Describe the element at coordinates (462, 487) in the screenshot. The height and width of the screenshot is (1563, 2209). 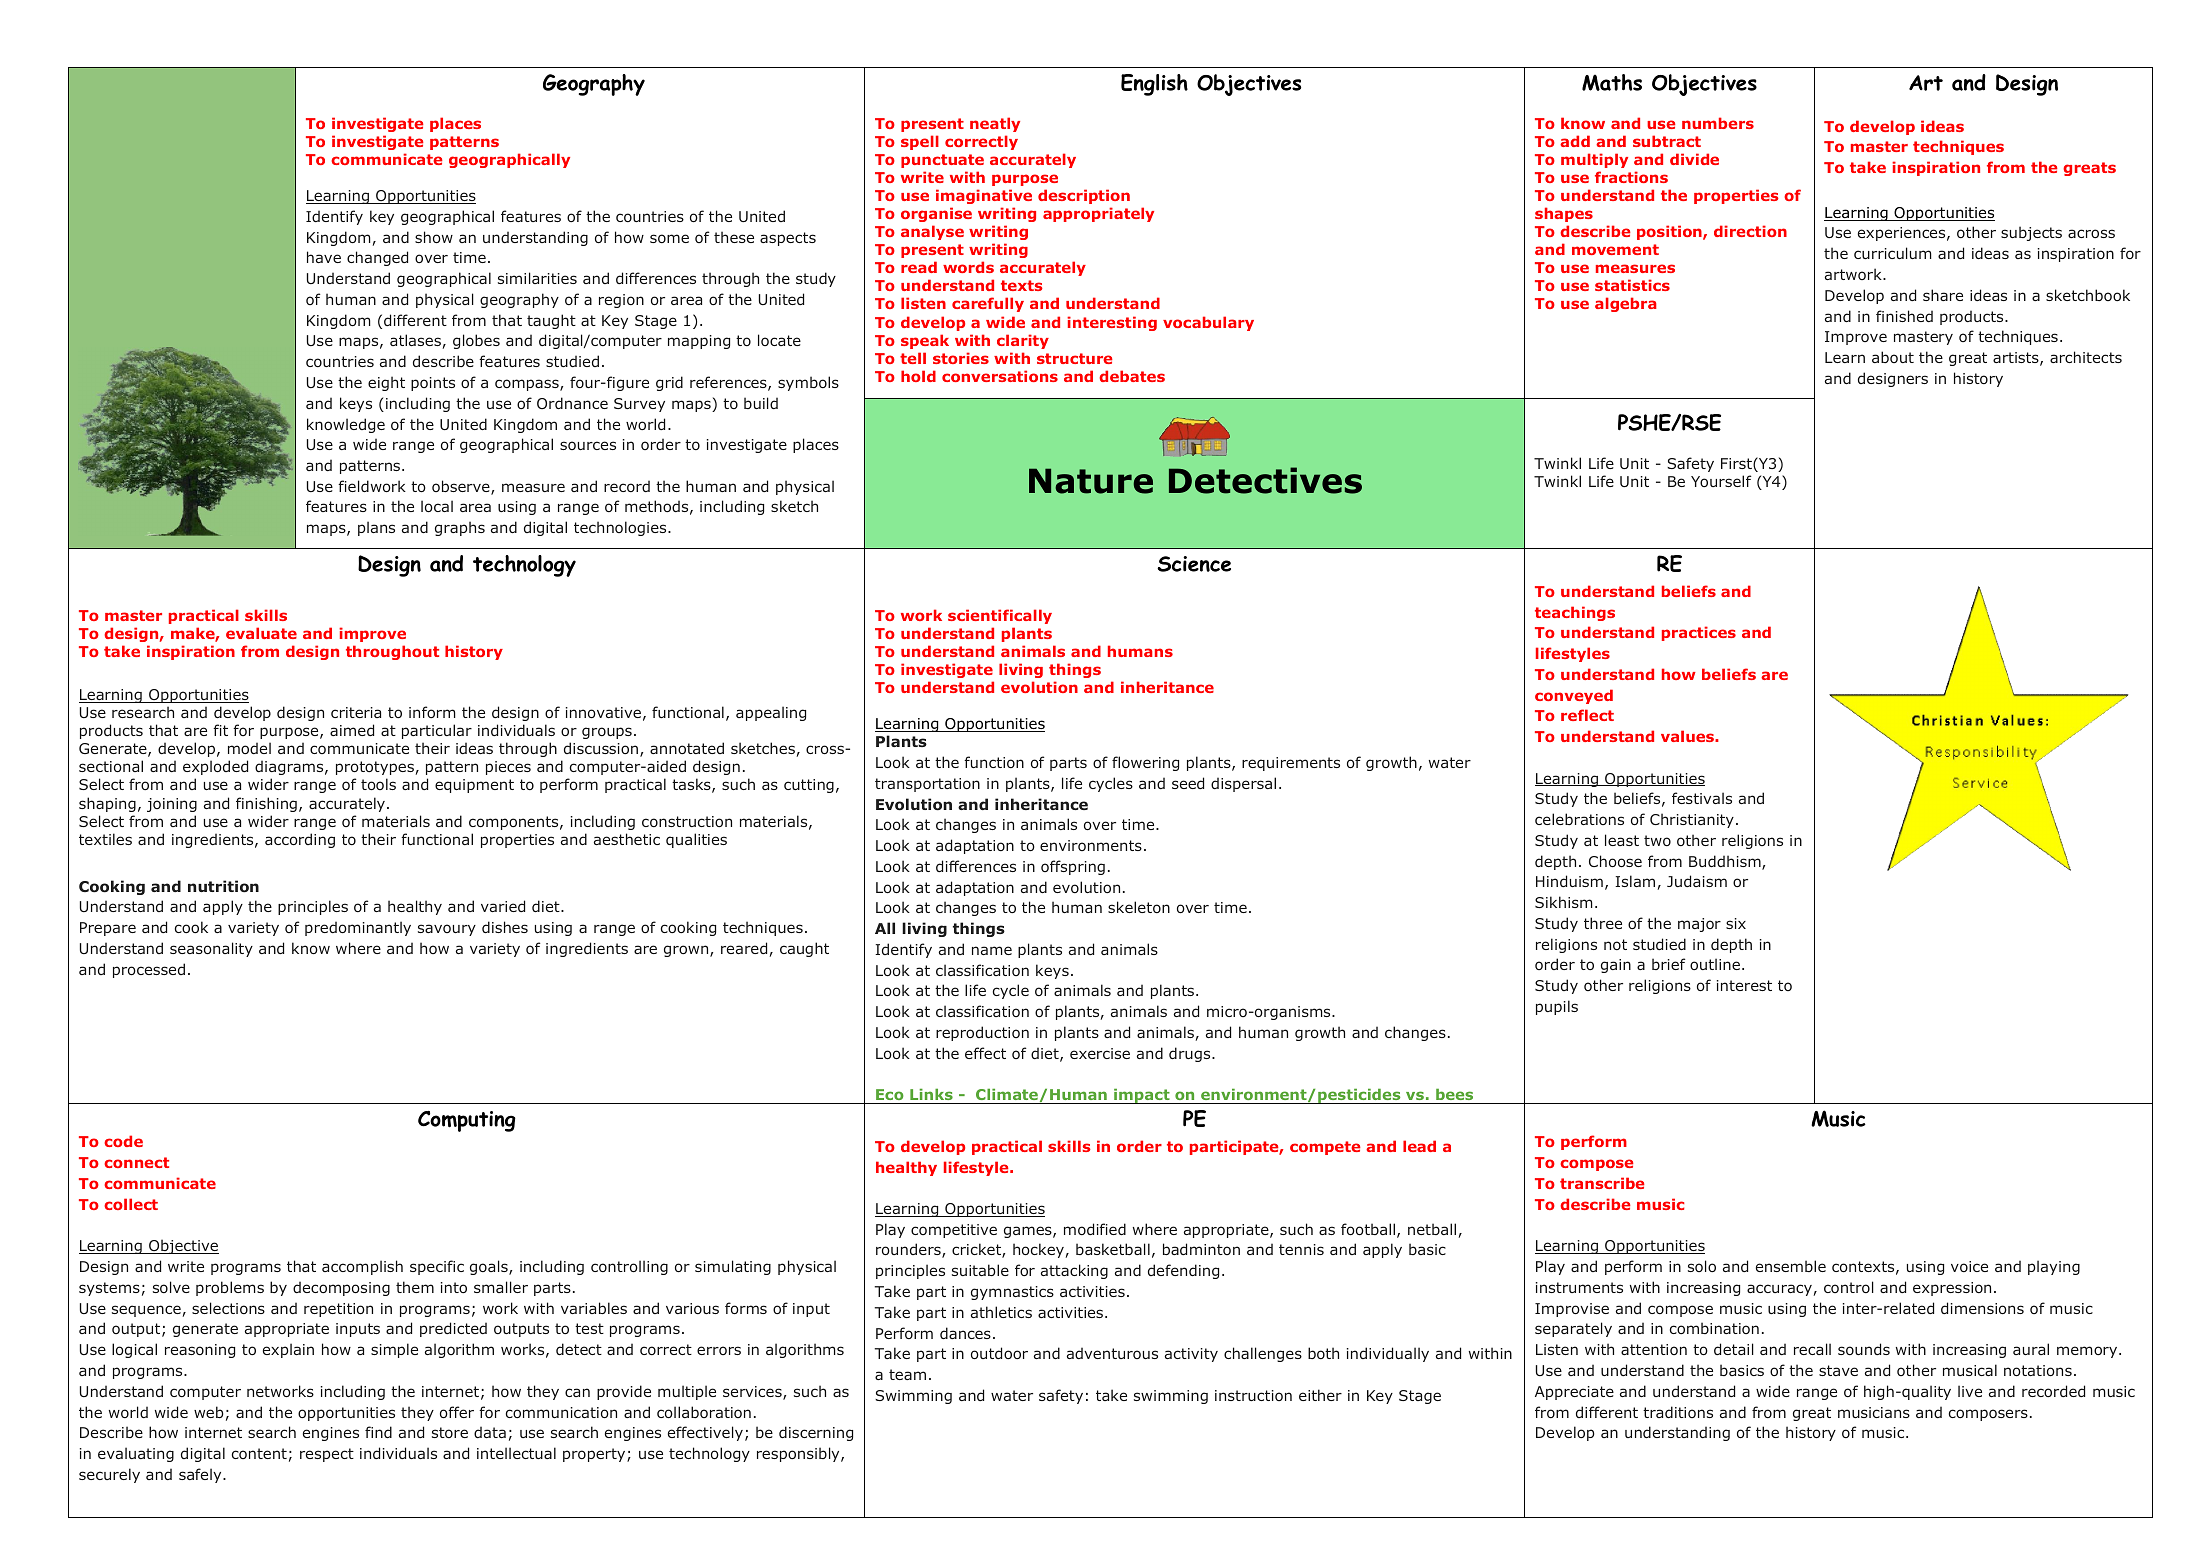
I see `observe` at that location.
